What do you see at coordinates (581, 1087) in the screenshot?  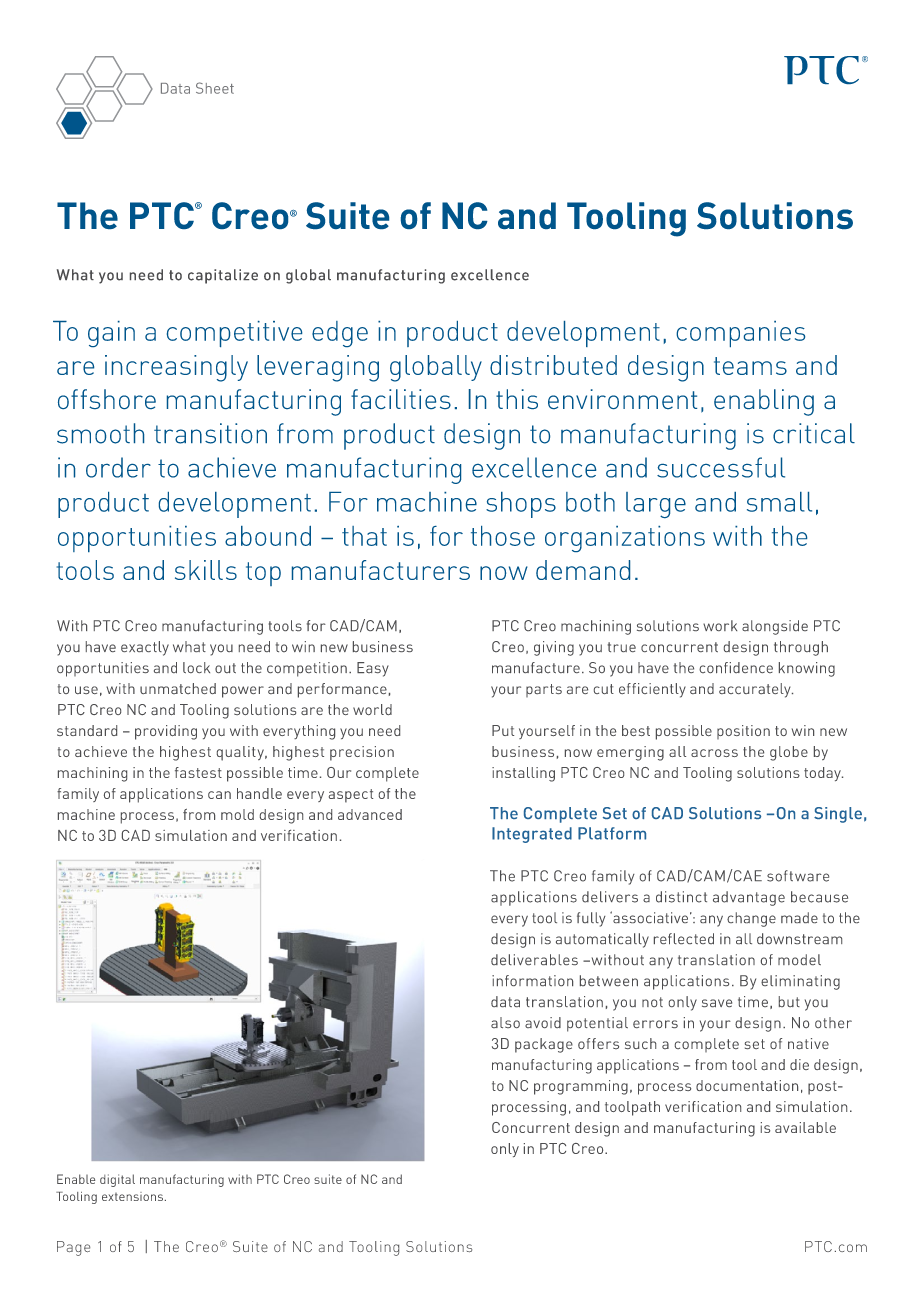 I see `programming` at bounding box center [581, 1087].
